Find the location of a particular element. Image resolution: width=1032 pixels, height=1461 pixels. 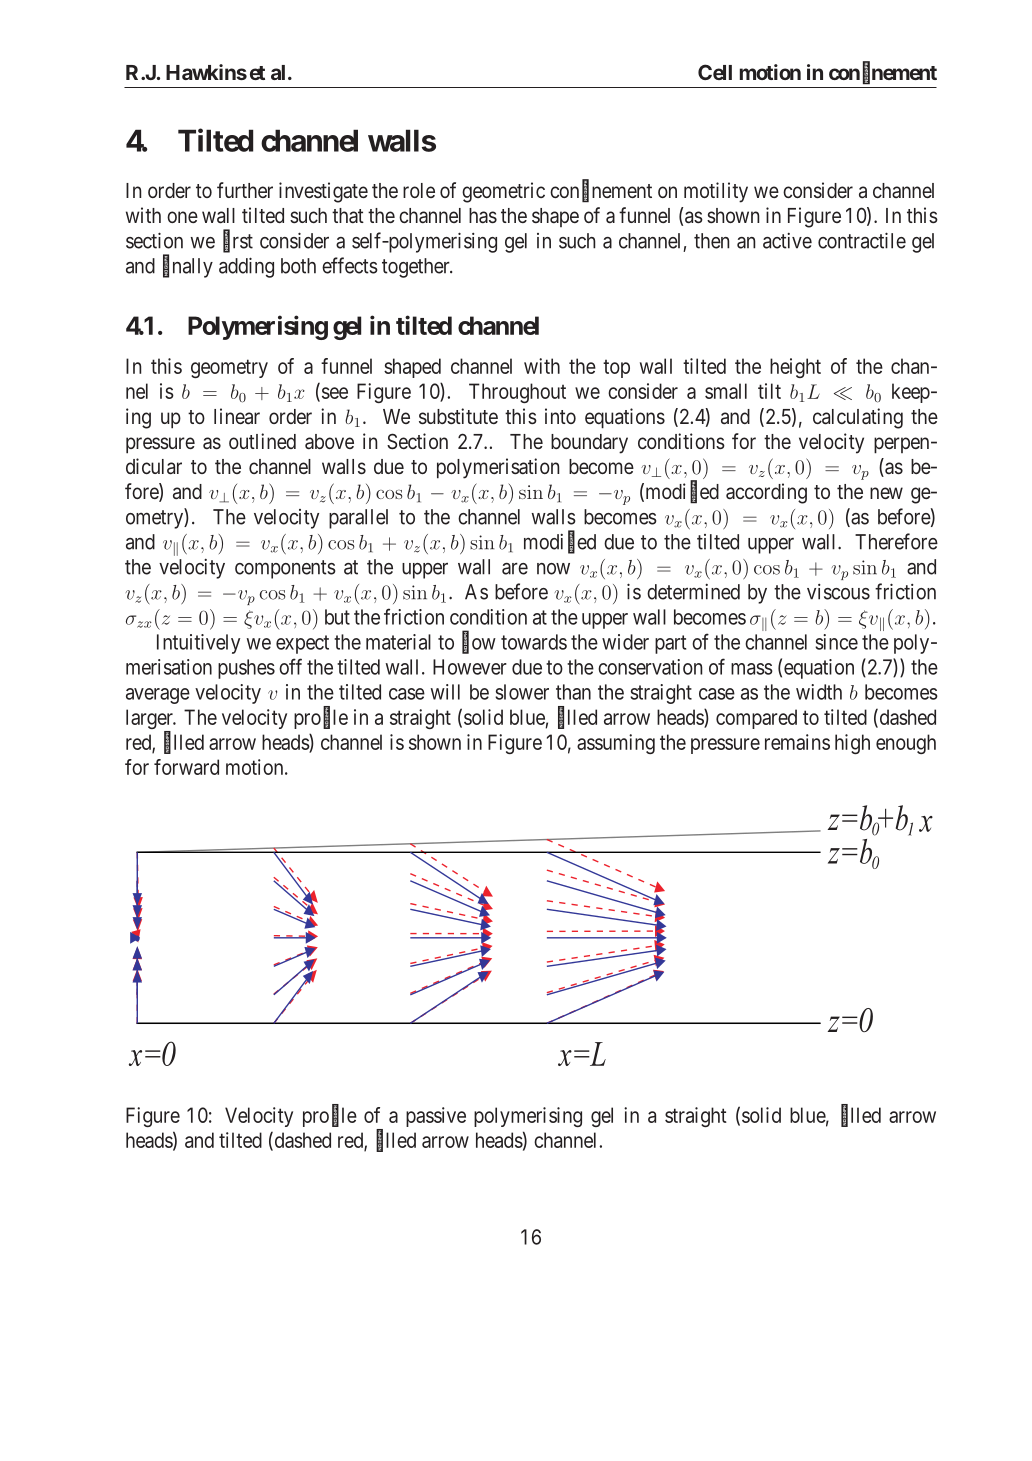

geometric is located at coordinates (503, 192).
